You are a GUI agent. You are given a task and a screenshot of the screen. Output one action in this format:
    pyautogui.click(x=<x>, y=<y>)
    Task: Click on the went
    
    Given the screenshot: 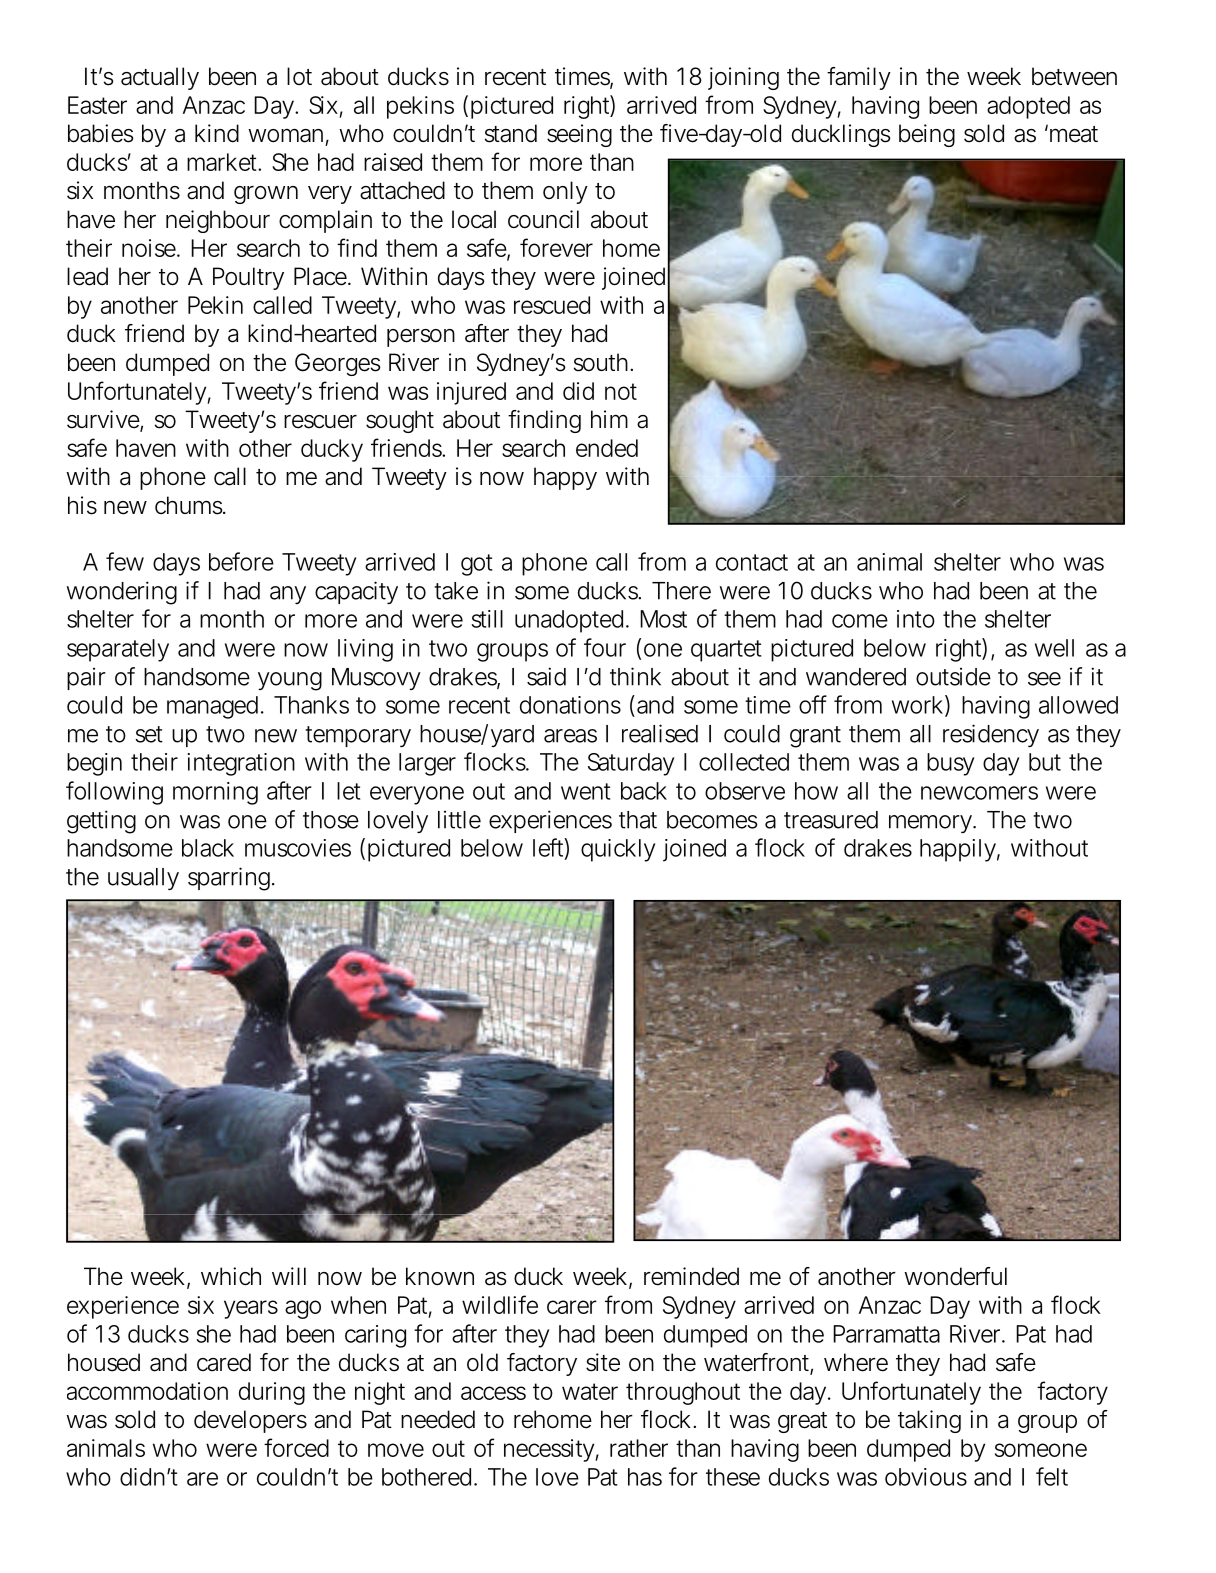 What is the action you would take?
    pyautogui.click(x=585, y=791)
